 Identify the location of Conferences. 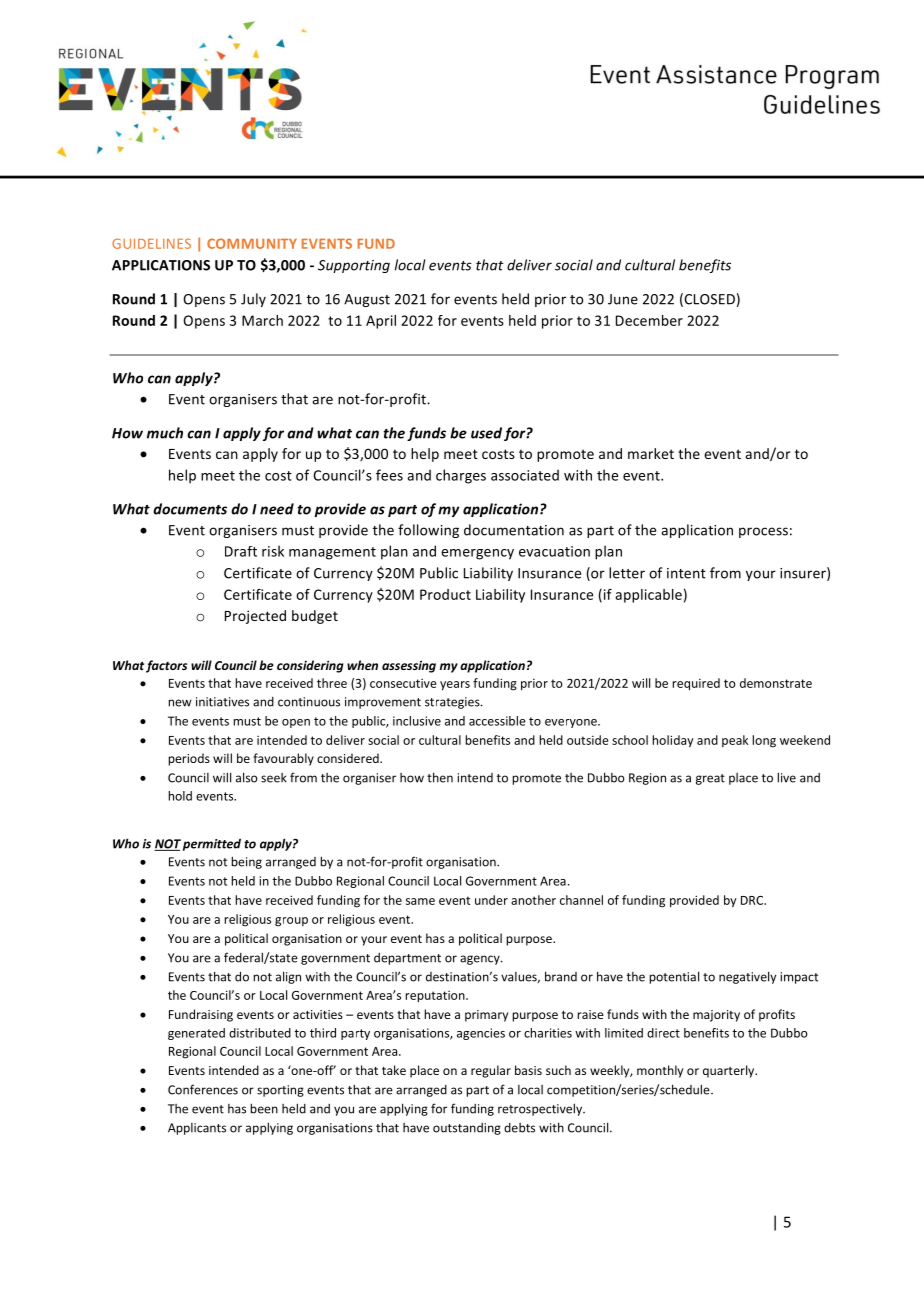
(203, 1089).
